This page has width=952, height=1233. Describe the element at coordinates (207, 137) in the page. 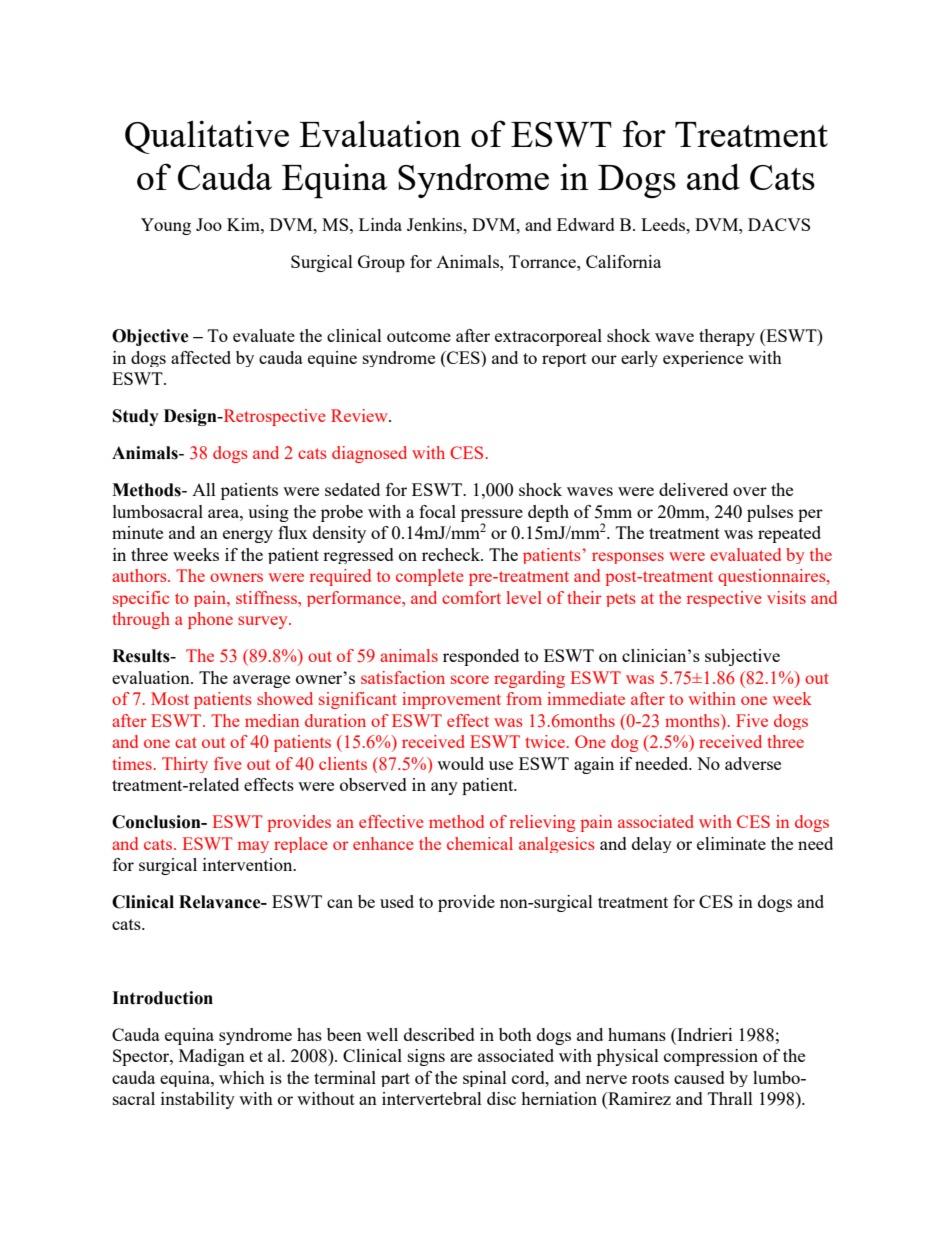

I see `Qualitative` at that location.
